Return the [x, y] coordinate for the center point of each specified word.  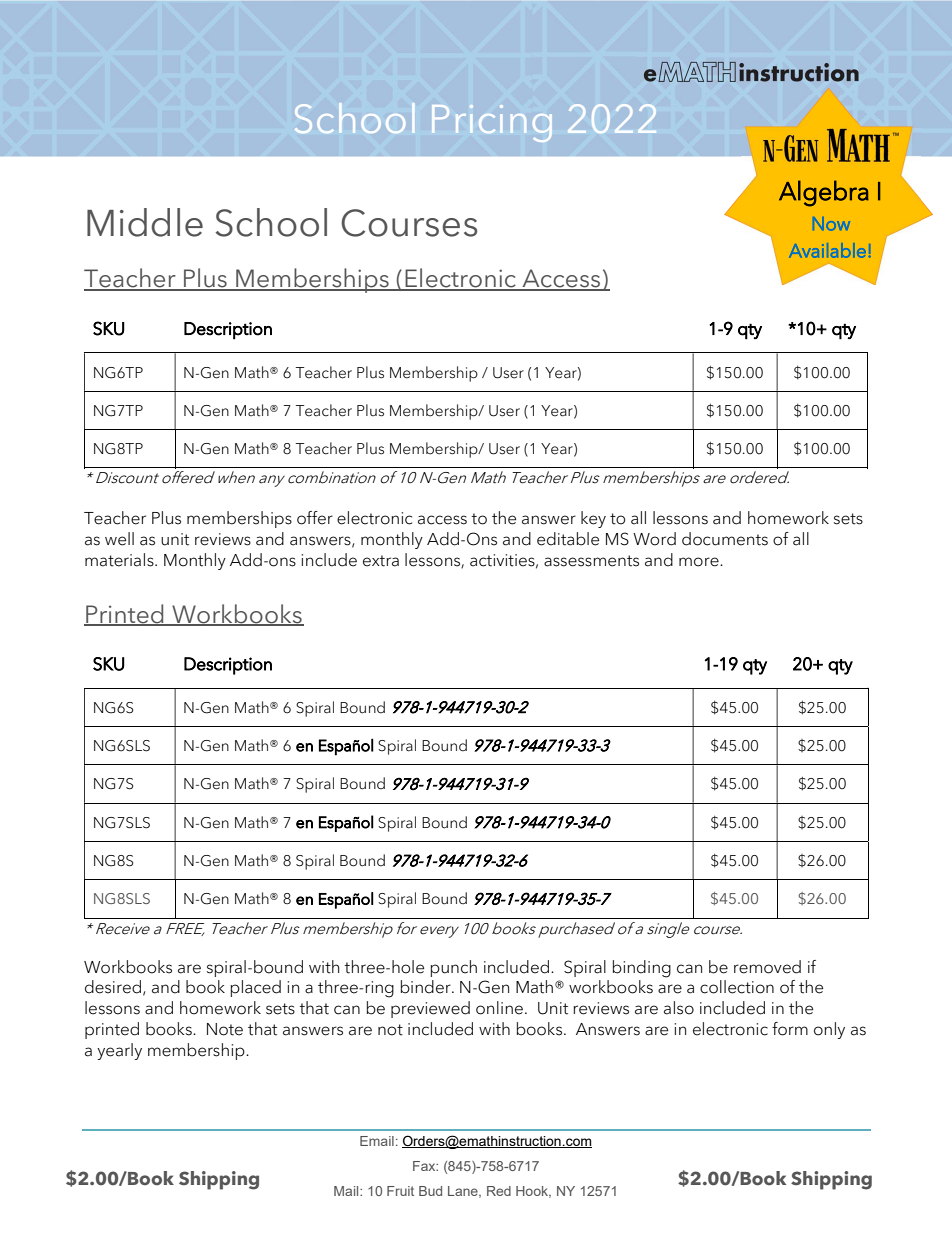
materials [120, 560]
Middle [145, 222]
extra [381, 561]
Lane [464, 1192]
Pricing [492, 123]
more [700, 562]
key [593, 519]
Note [225, 1029]
